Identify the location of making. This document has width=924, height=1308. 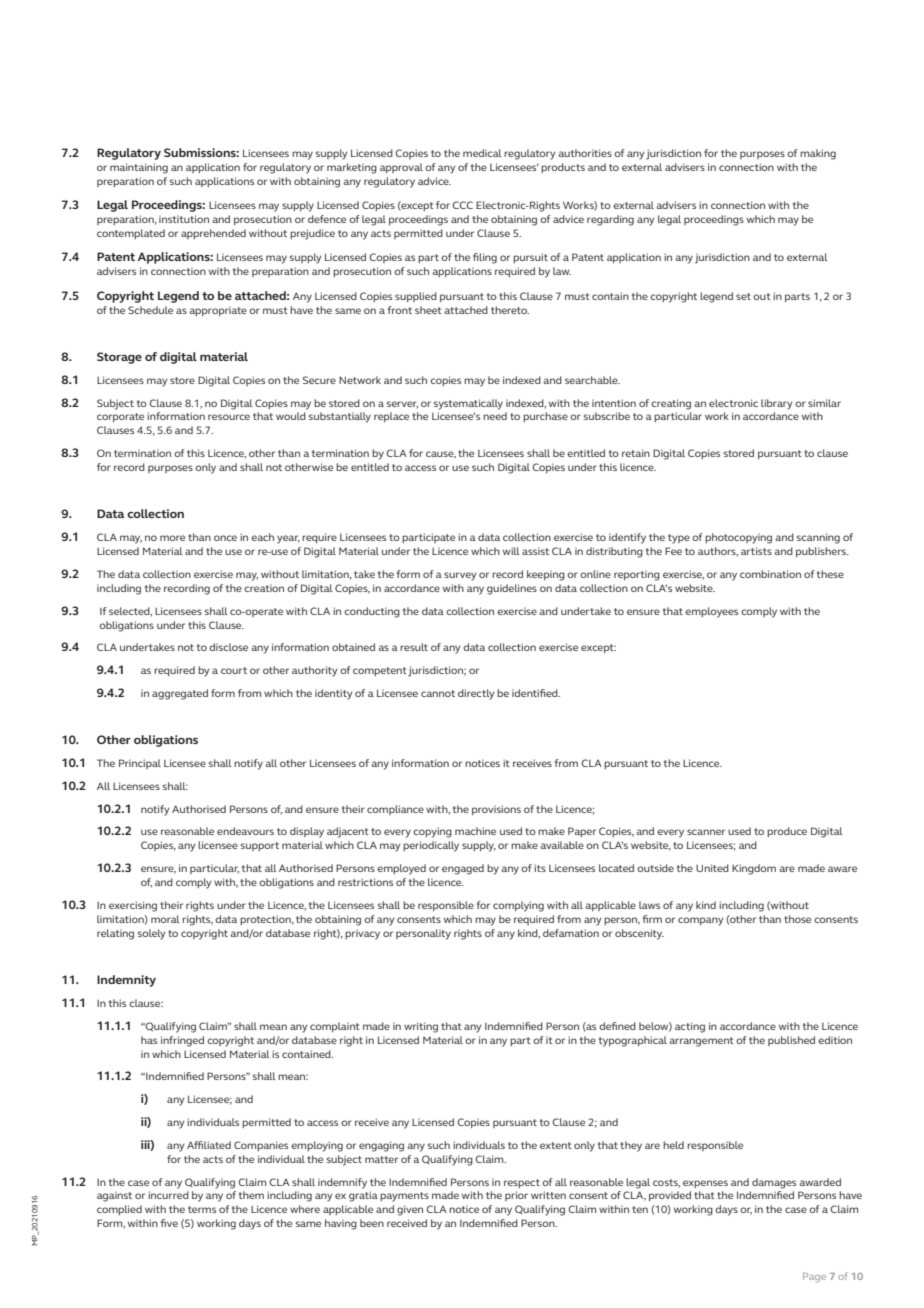
(818, 154).
